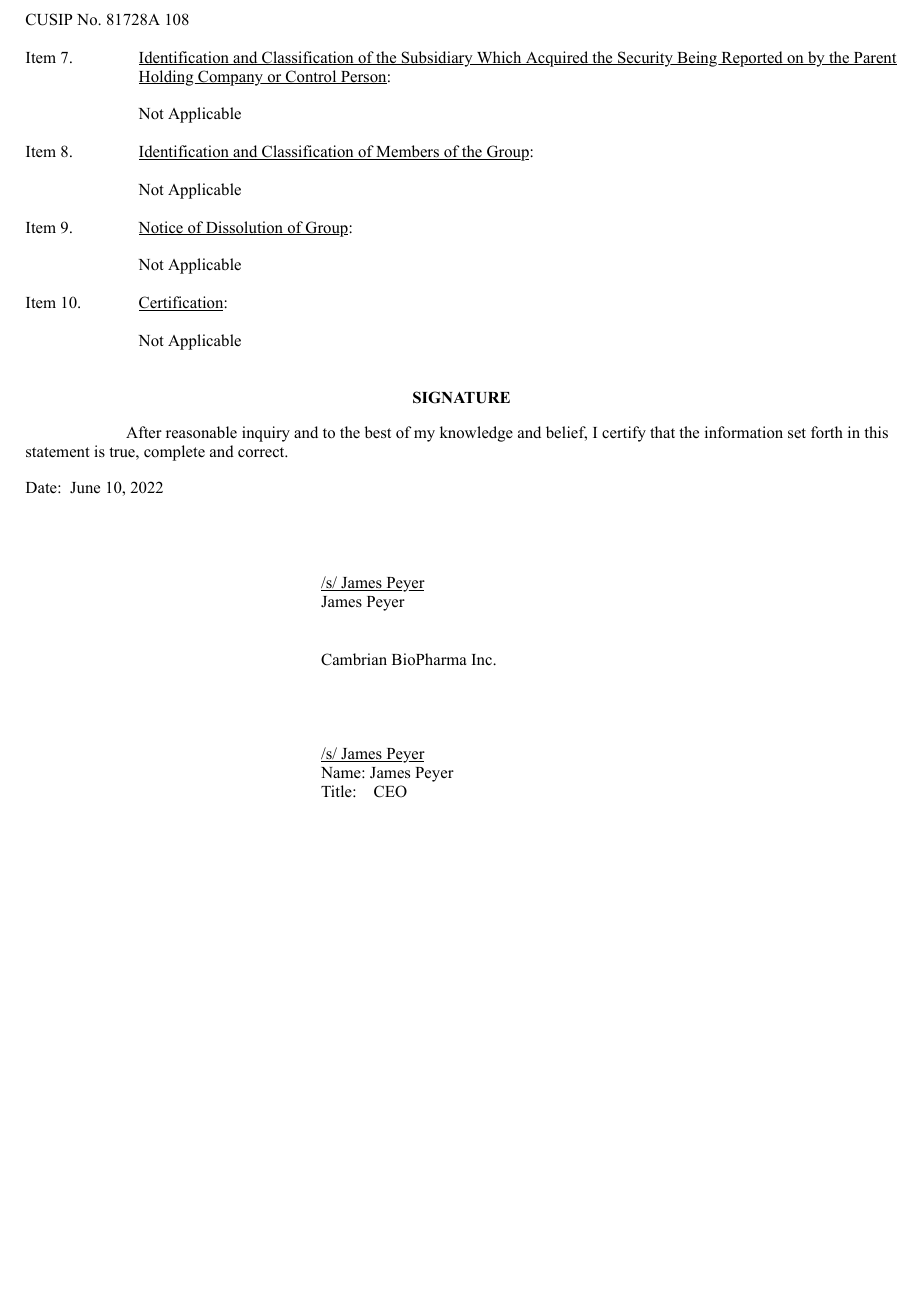 This image has width=924, height=1308. Describe the element at coordinates (744, 432) in the image. I see `information` at that location.
